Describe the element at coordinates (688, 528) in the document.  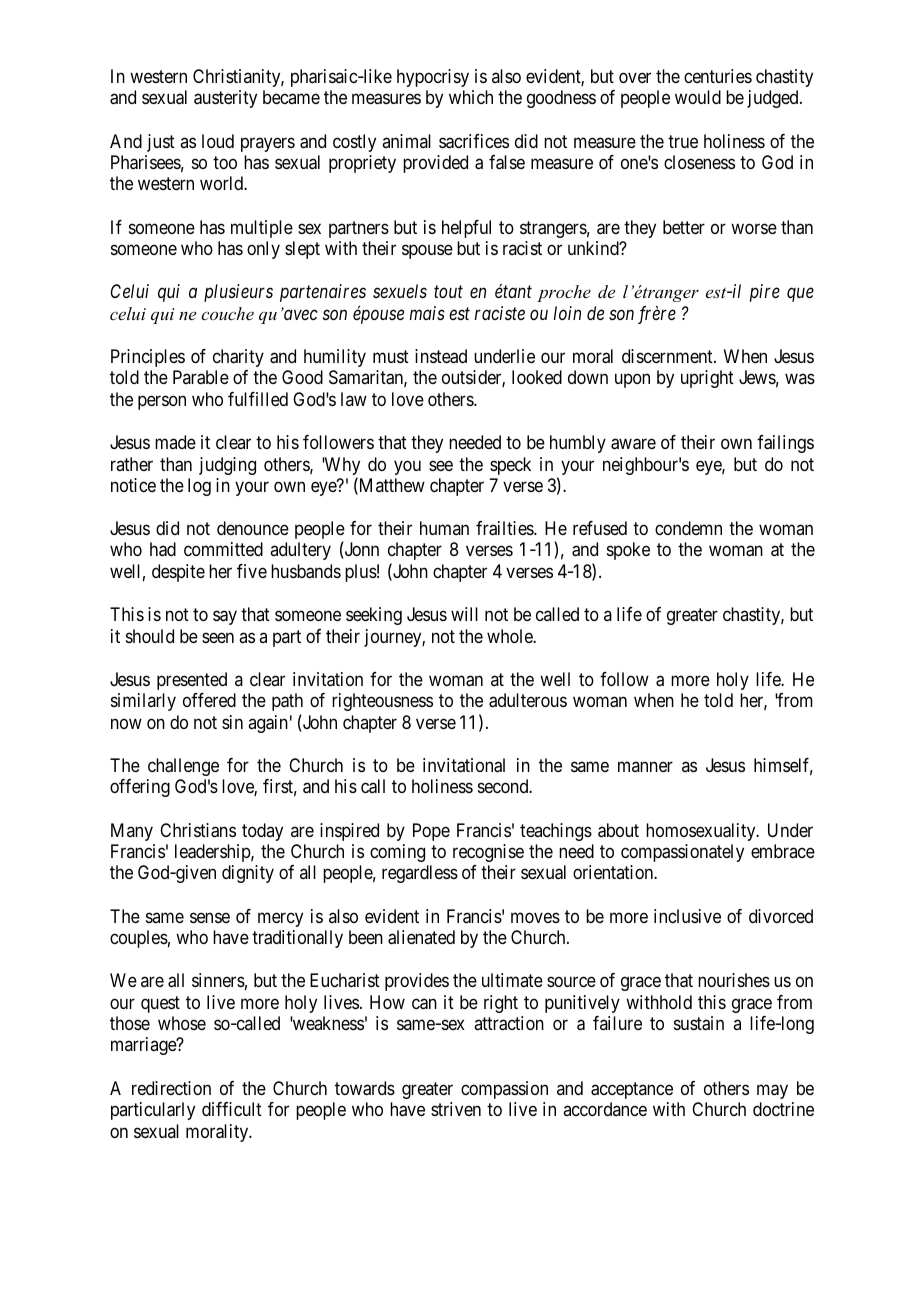
I see `condemn` at that location.
